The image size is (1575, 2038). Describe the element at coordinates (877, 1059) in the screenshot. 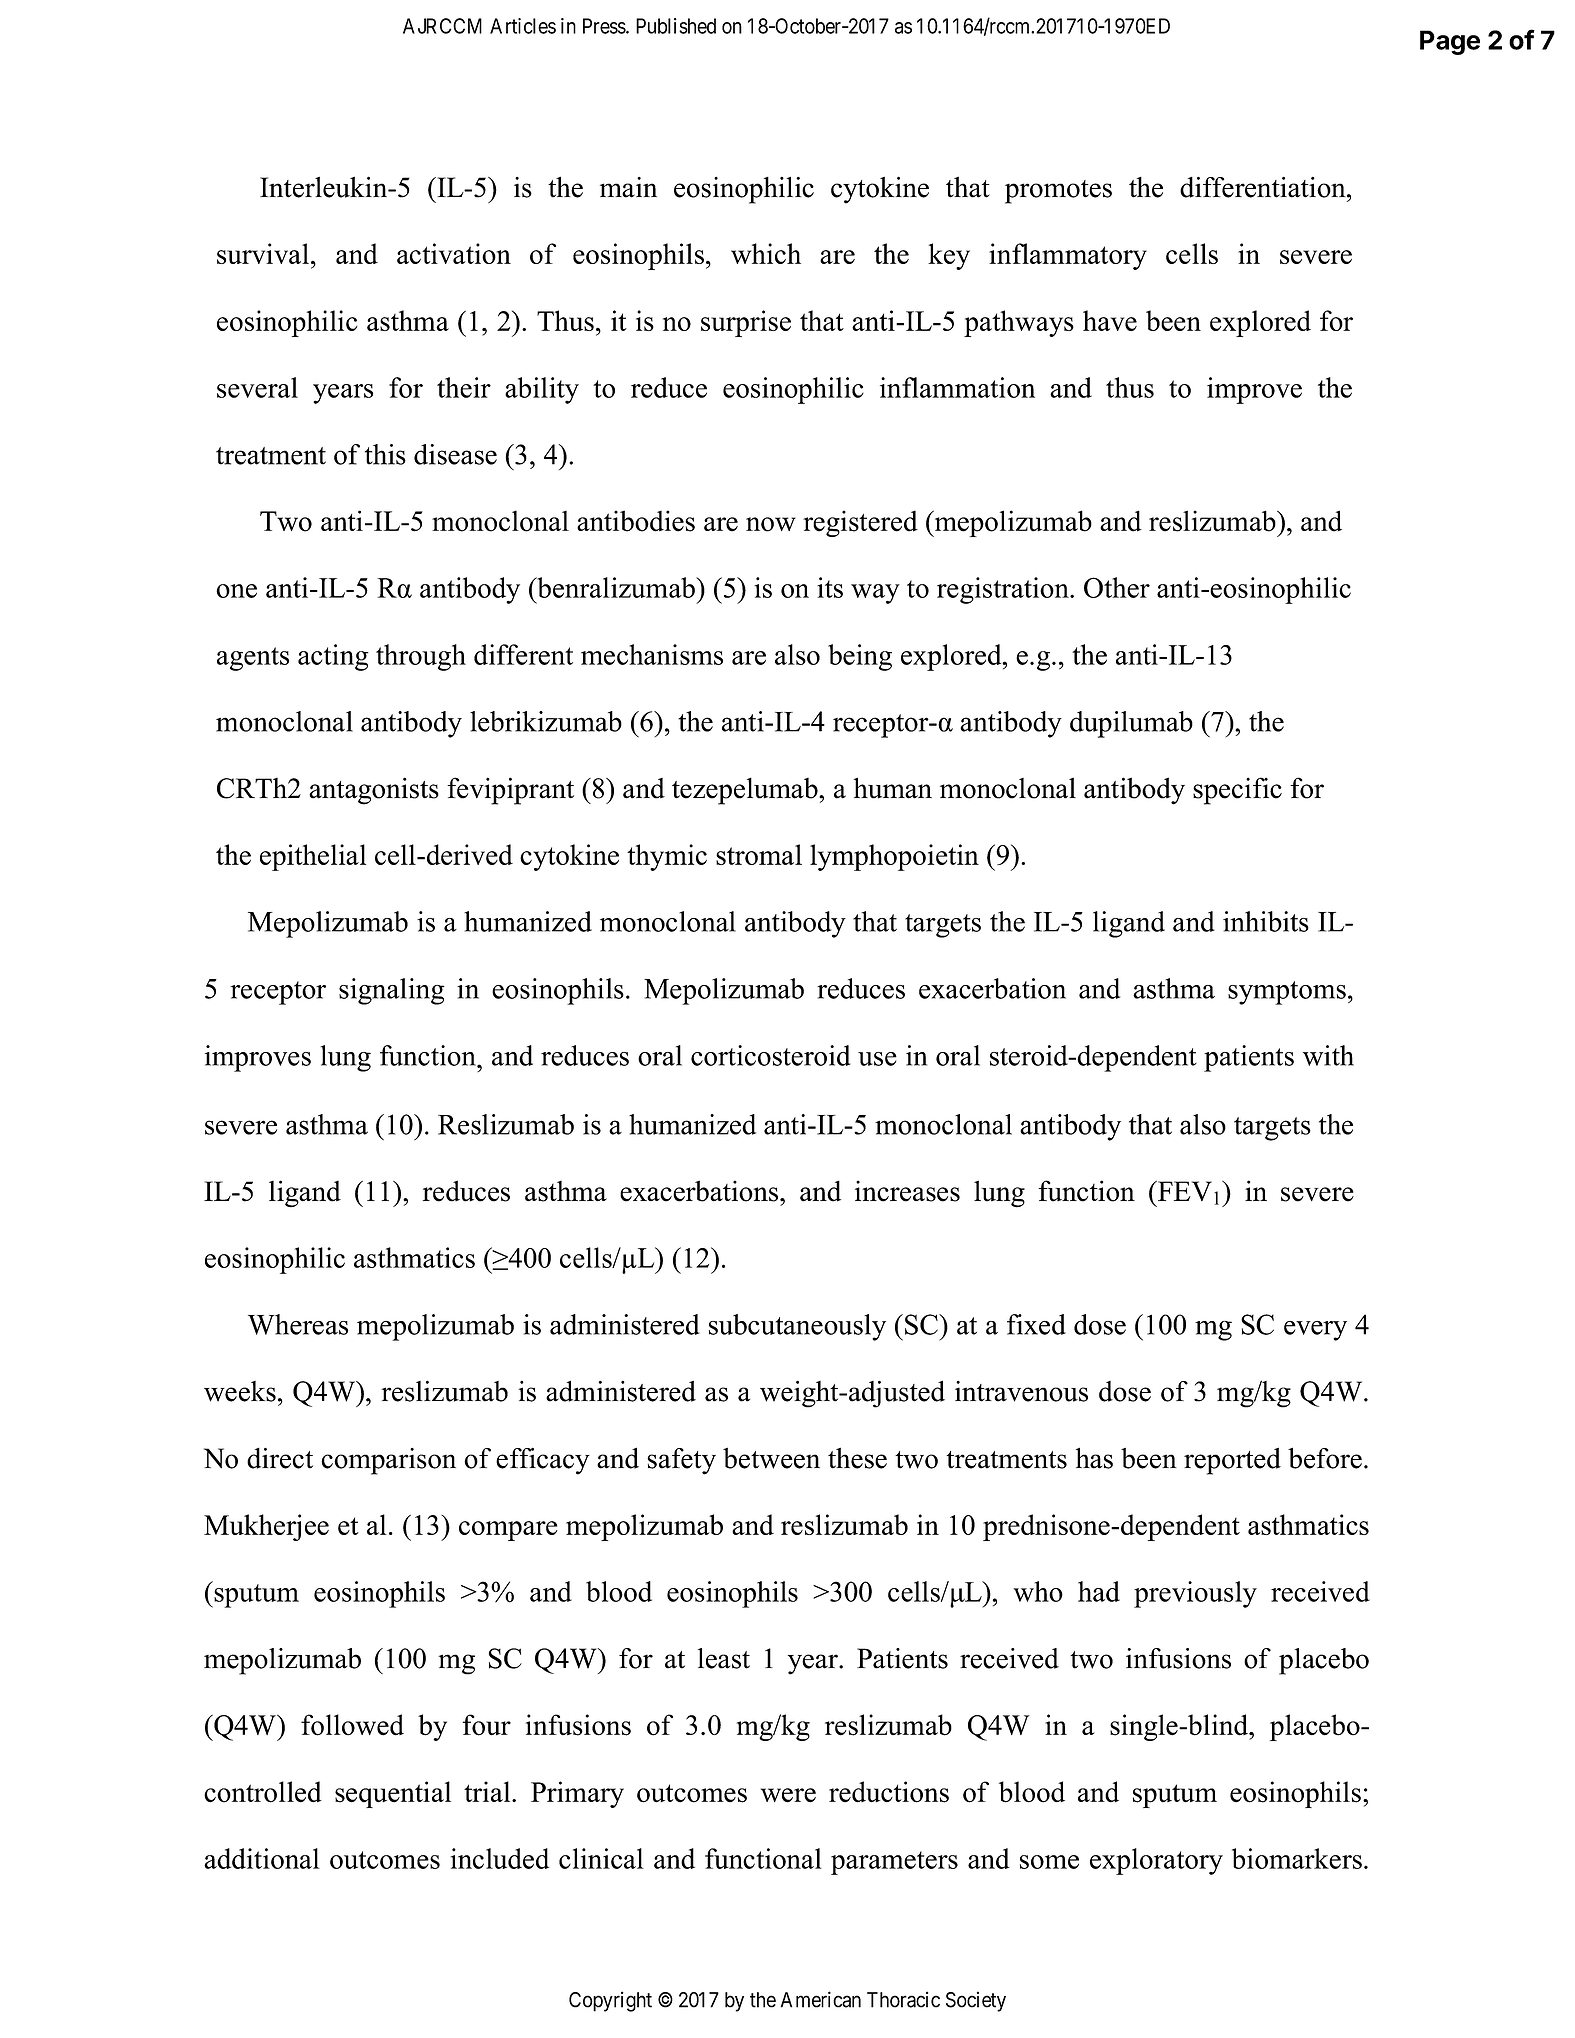

I see `use` at that location.
